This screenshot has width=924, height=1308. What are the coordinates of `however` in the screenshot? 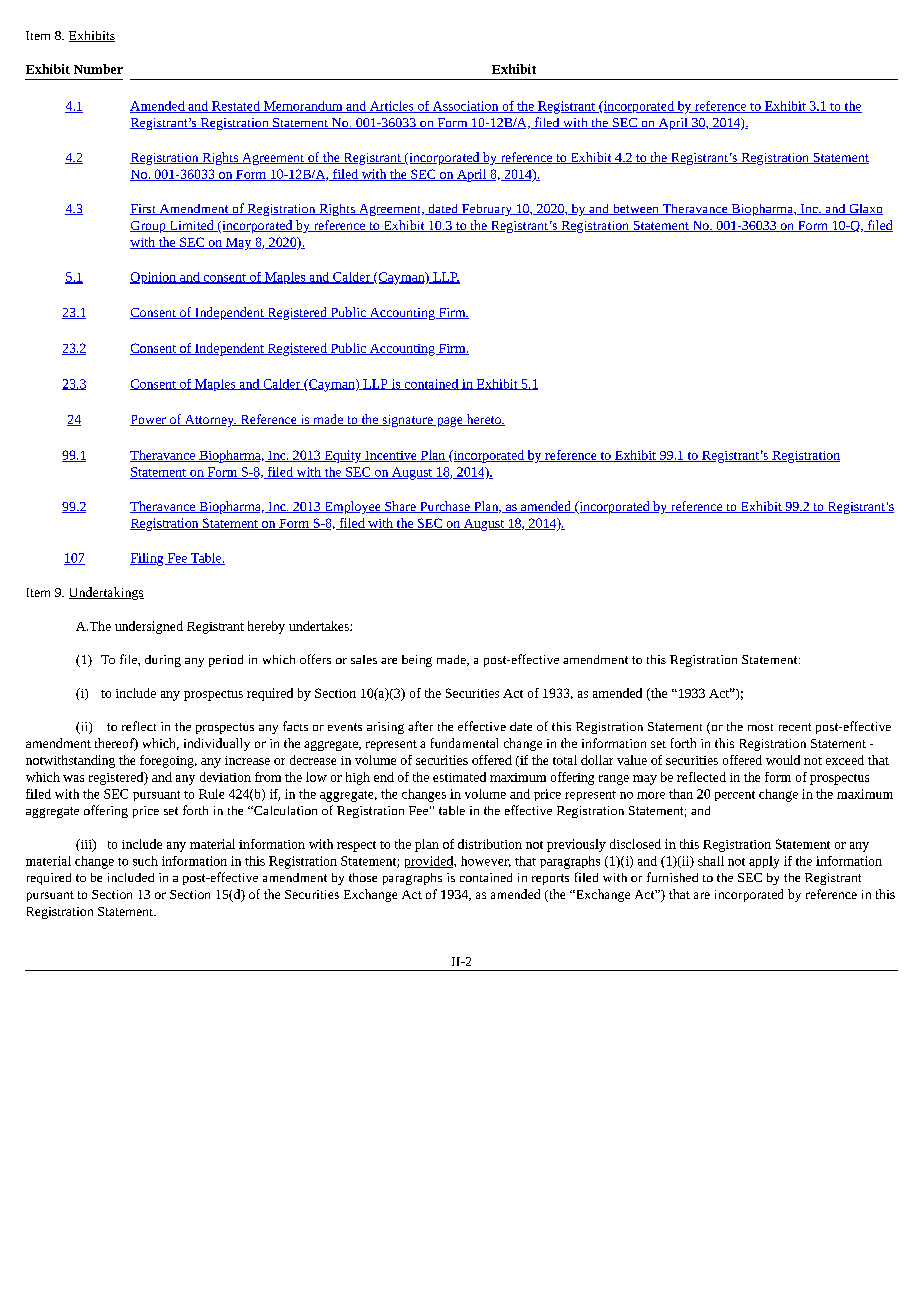 It's located at (486, 861).
